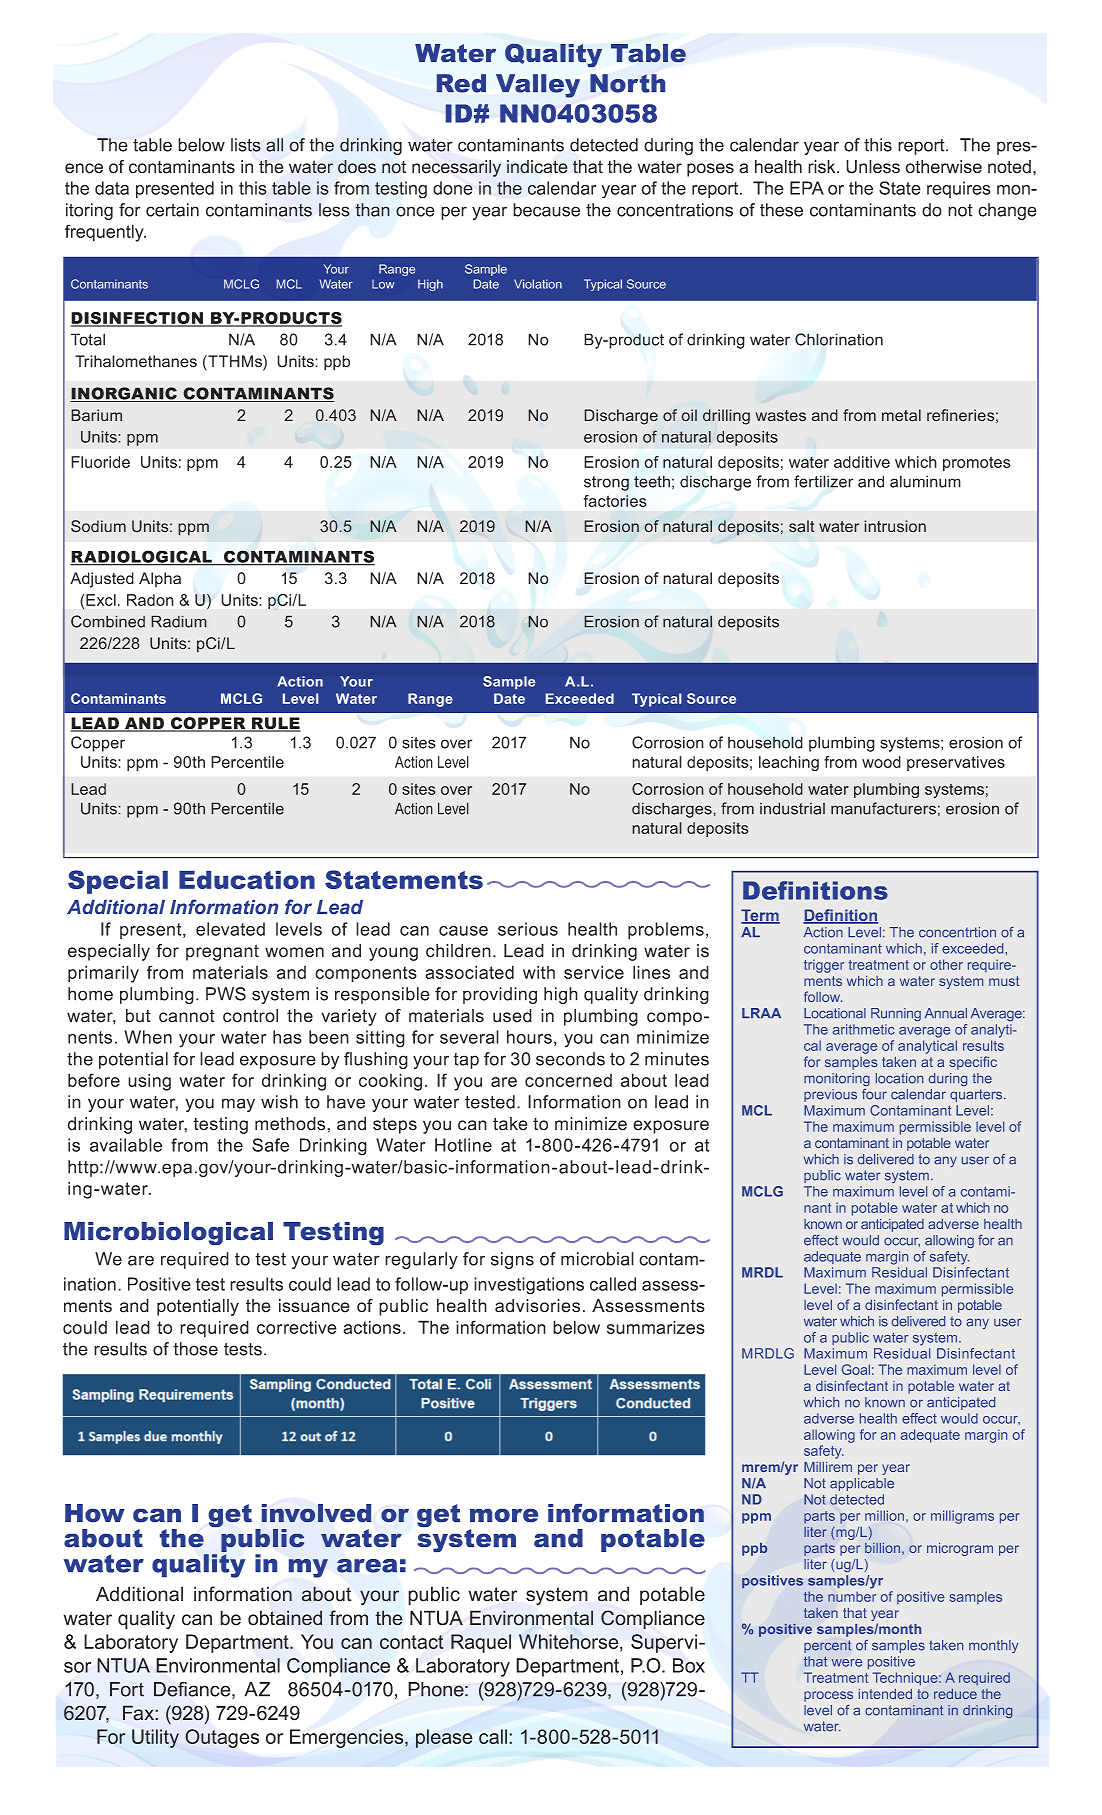 The width and height of the page is (1102, 1815). I want to click on intended, so click(885, 1694).
